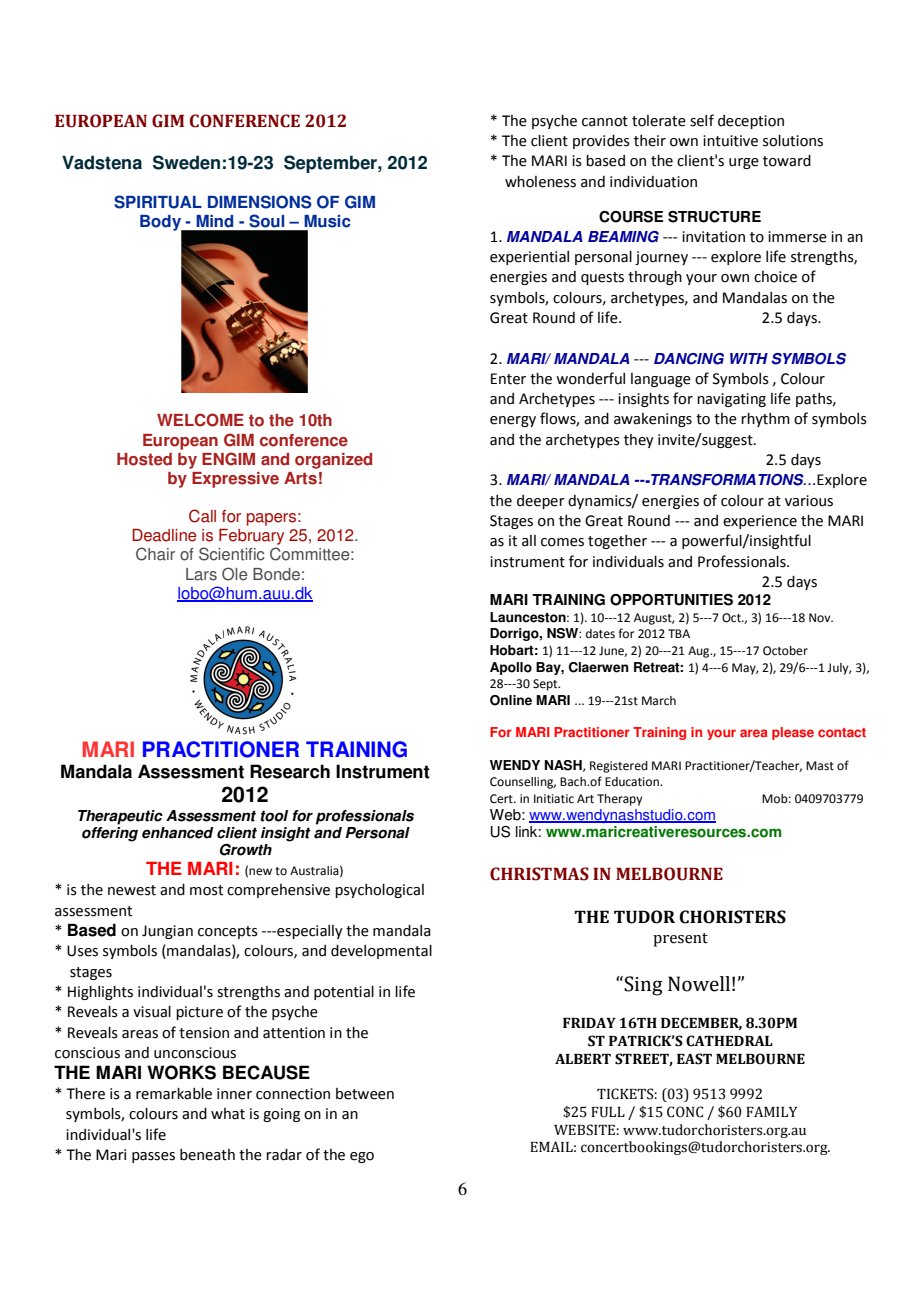 This image has height=1308, width=924. Describe the element at coordinates (744, 163) in the image. I see `urge` at that location.
